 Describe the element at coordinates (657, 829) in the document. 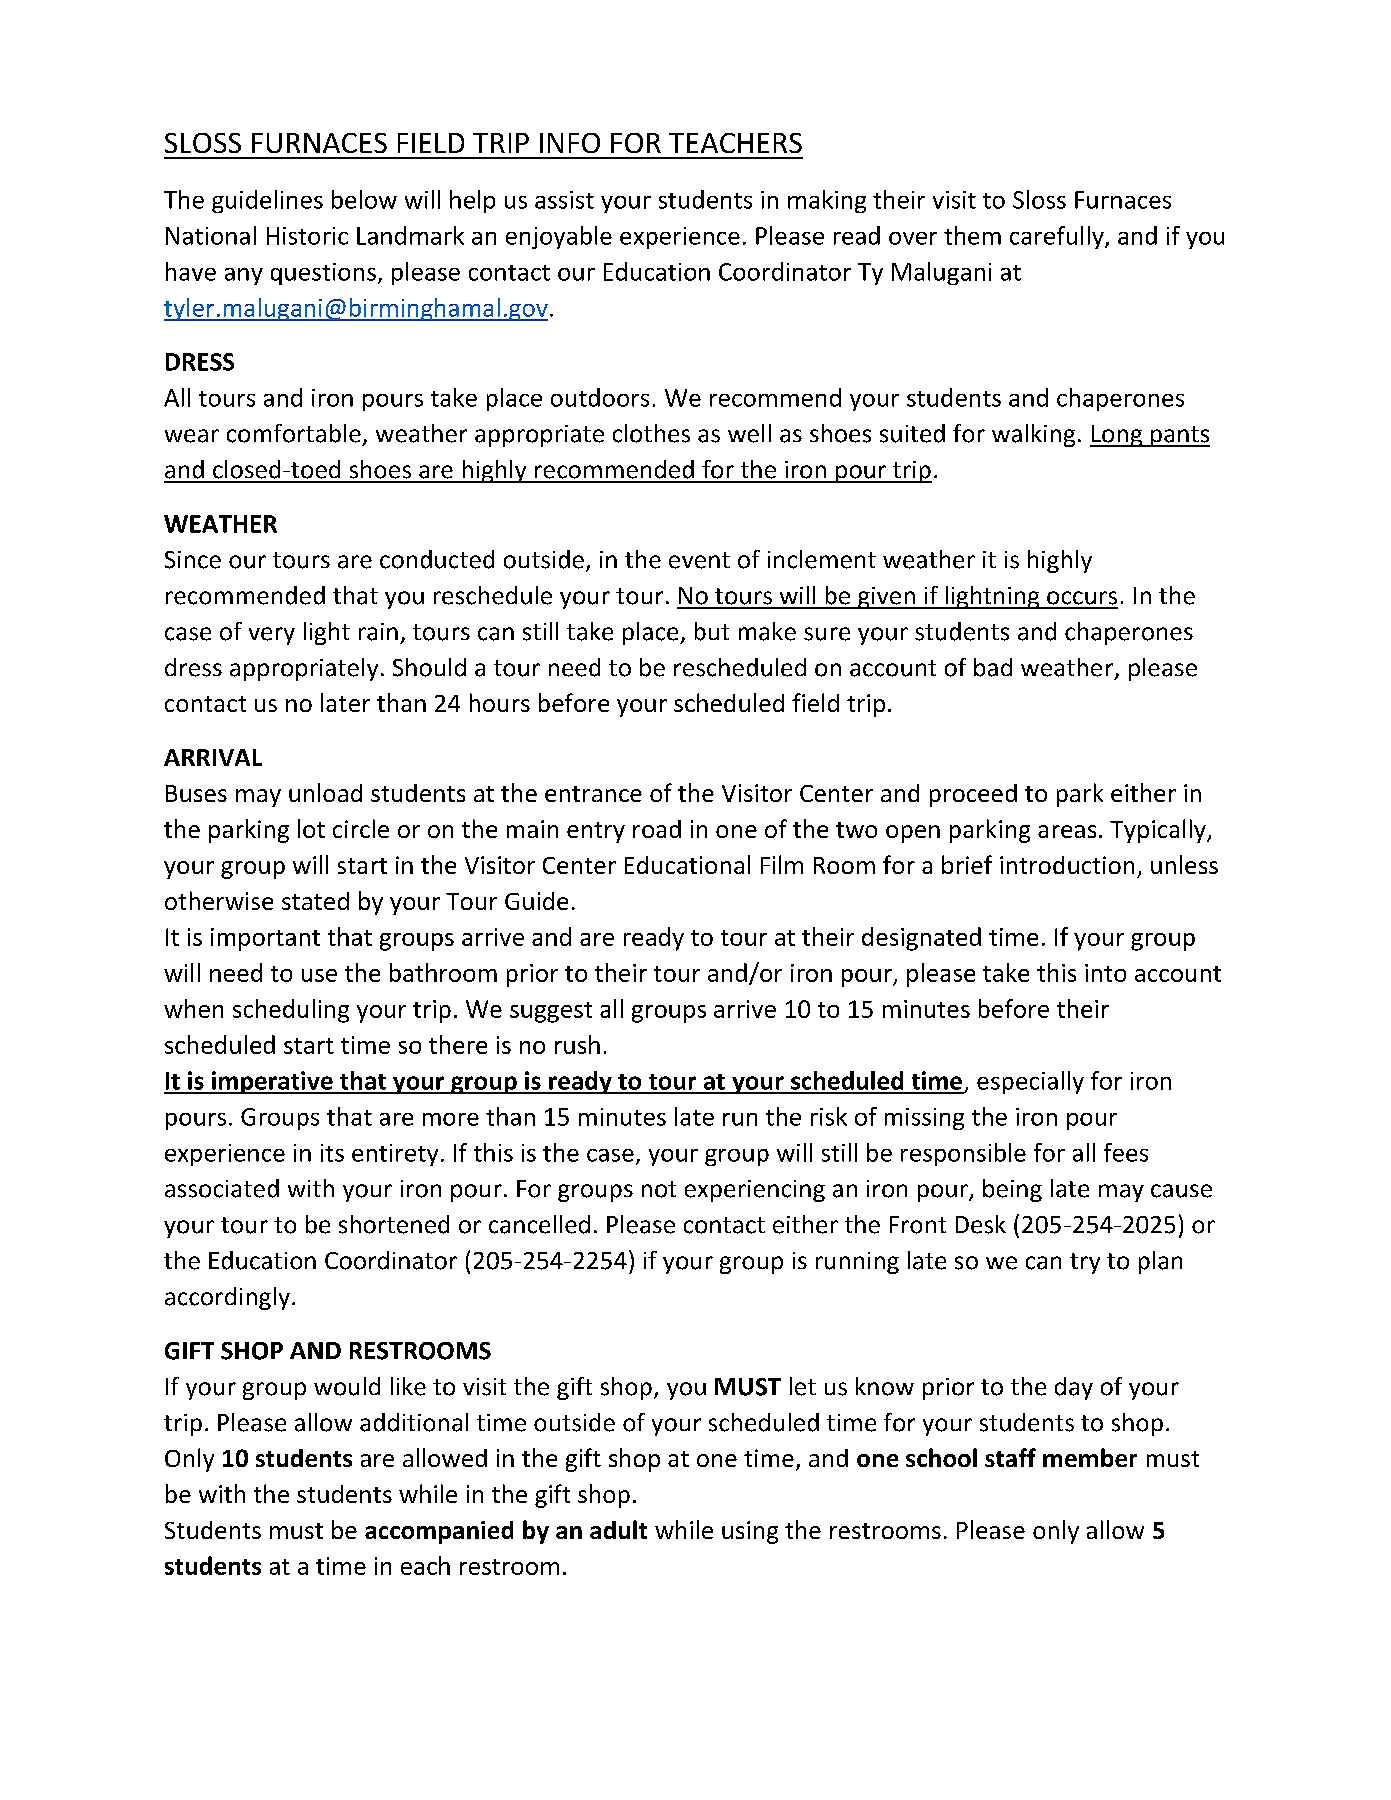

I see `road` at that location.
